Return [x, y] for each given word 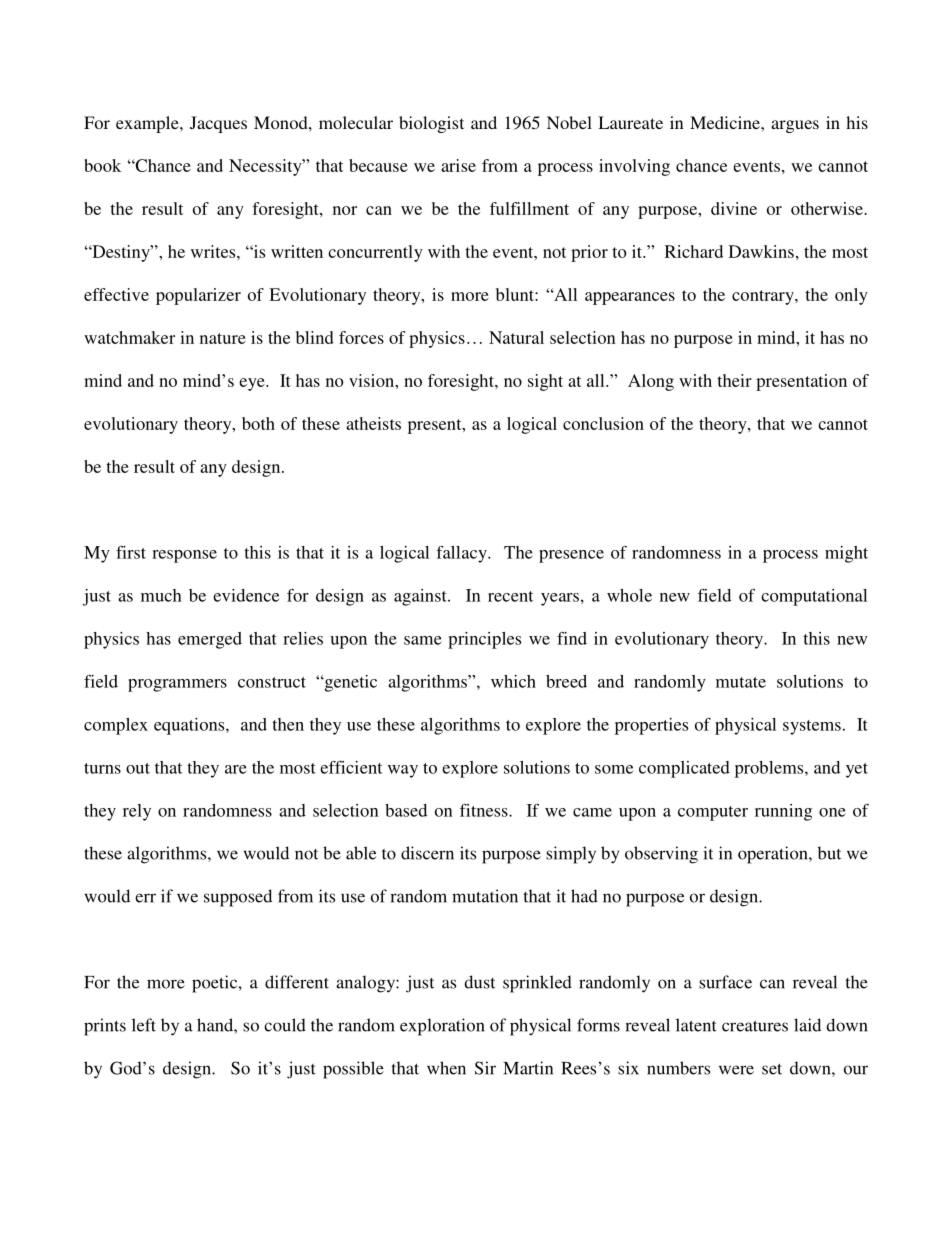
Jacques [218, 124]
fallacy [462, 554]
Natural [516, 337]
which [513, 681]
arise [458, 165]
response [184, 556]
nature [223, 338]
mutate [741, 682]
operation [774, 855]
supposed [238, 898]
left [144, 1025]
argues [795, 126]
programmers [177, 685]
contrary [764, 297]
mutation [485, 896]
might [846, 554]
